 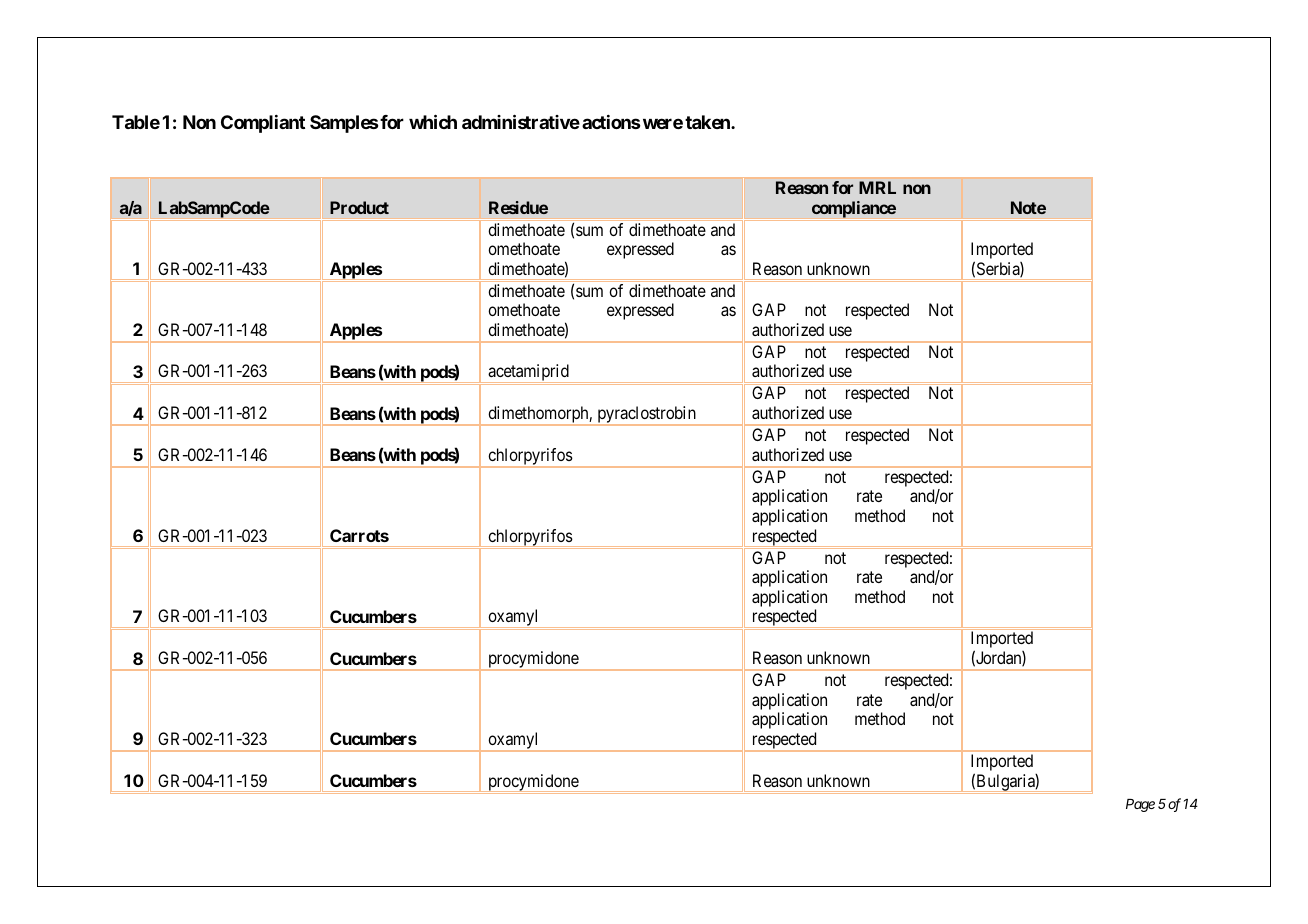 I want to click on administrative, so click(x=521, y=121).
